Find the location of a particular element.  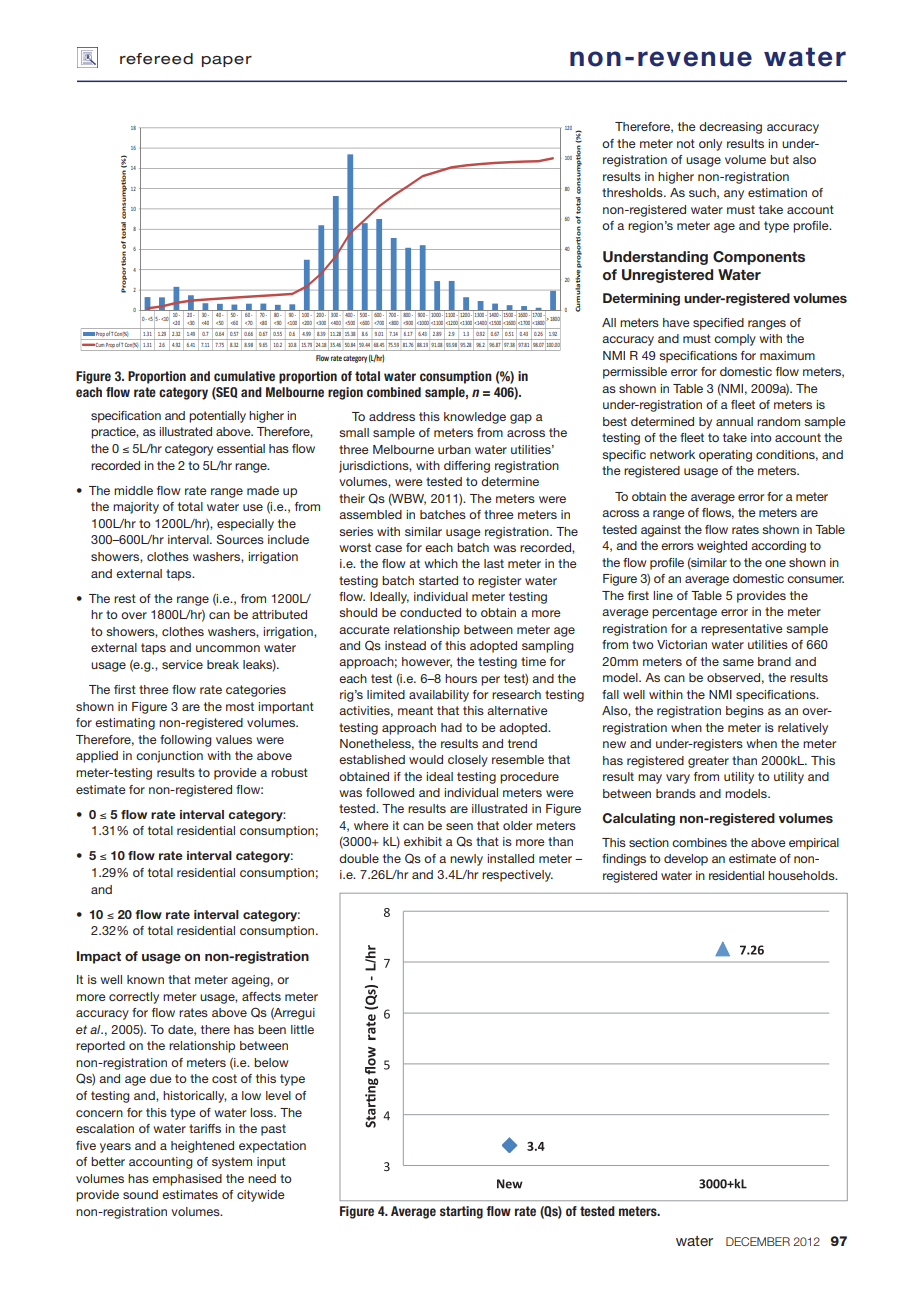

refereed is located at coordinates (156, 59).
